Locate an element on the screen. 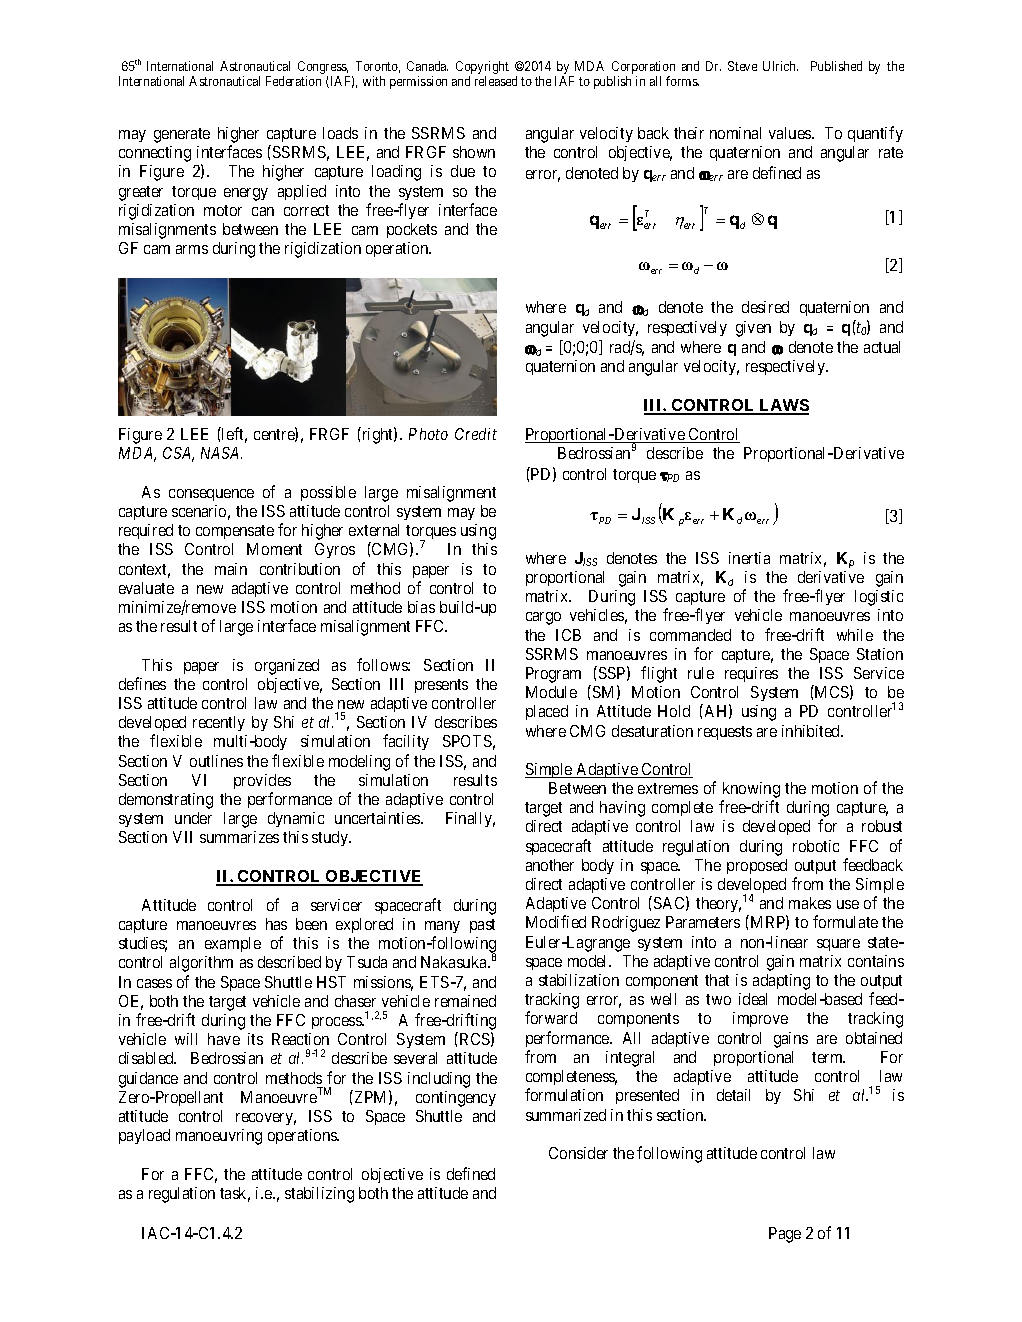  manoeuvring is located at coordinates (219, 1137).
